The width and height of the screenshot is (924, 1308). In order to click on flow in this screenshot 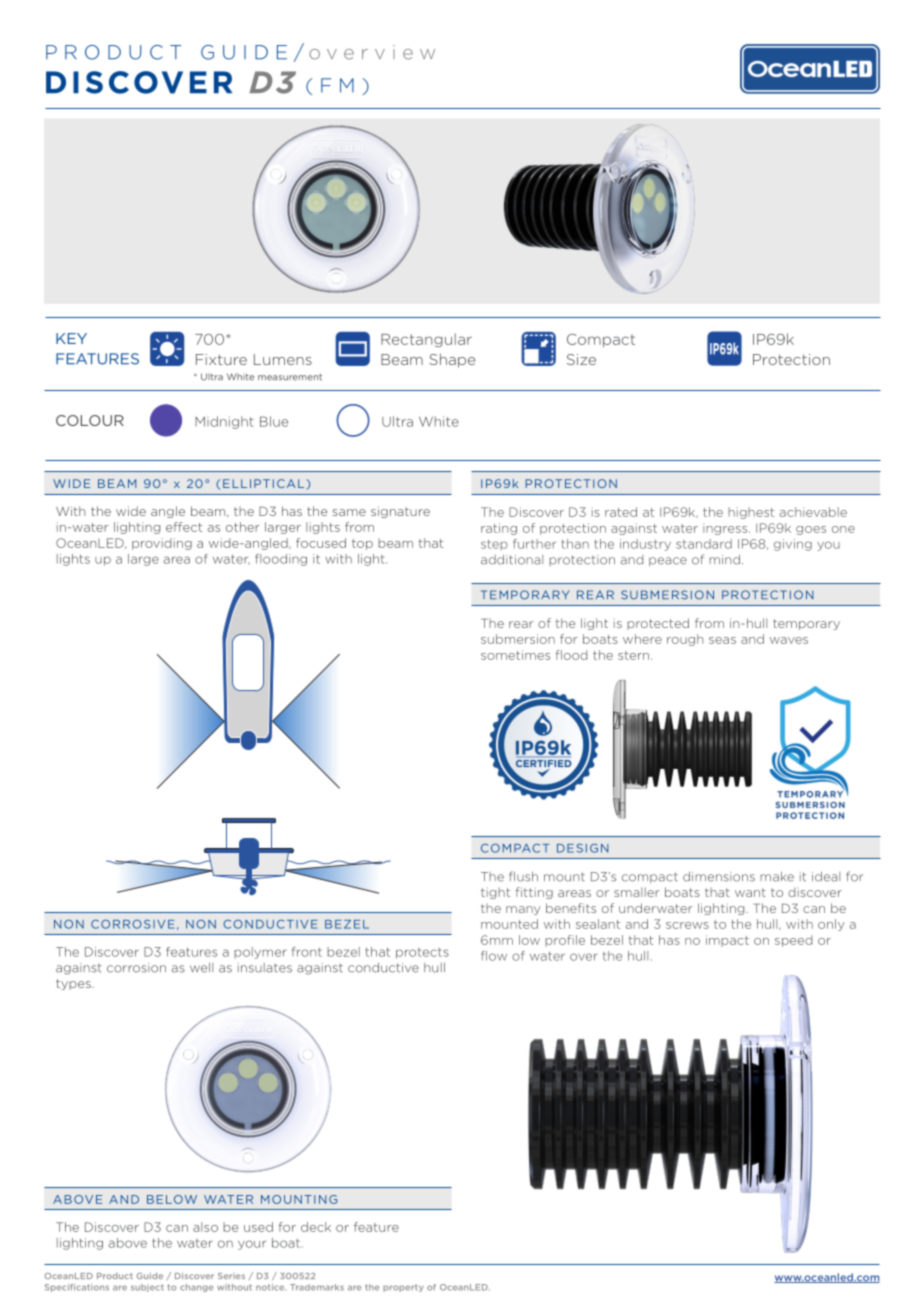, I will do `click(494, 956)`.
